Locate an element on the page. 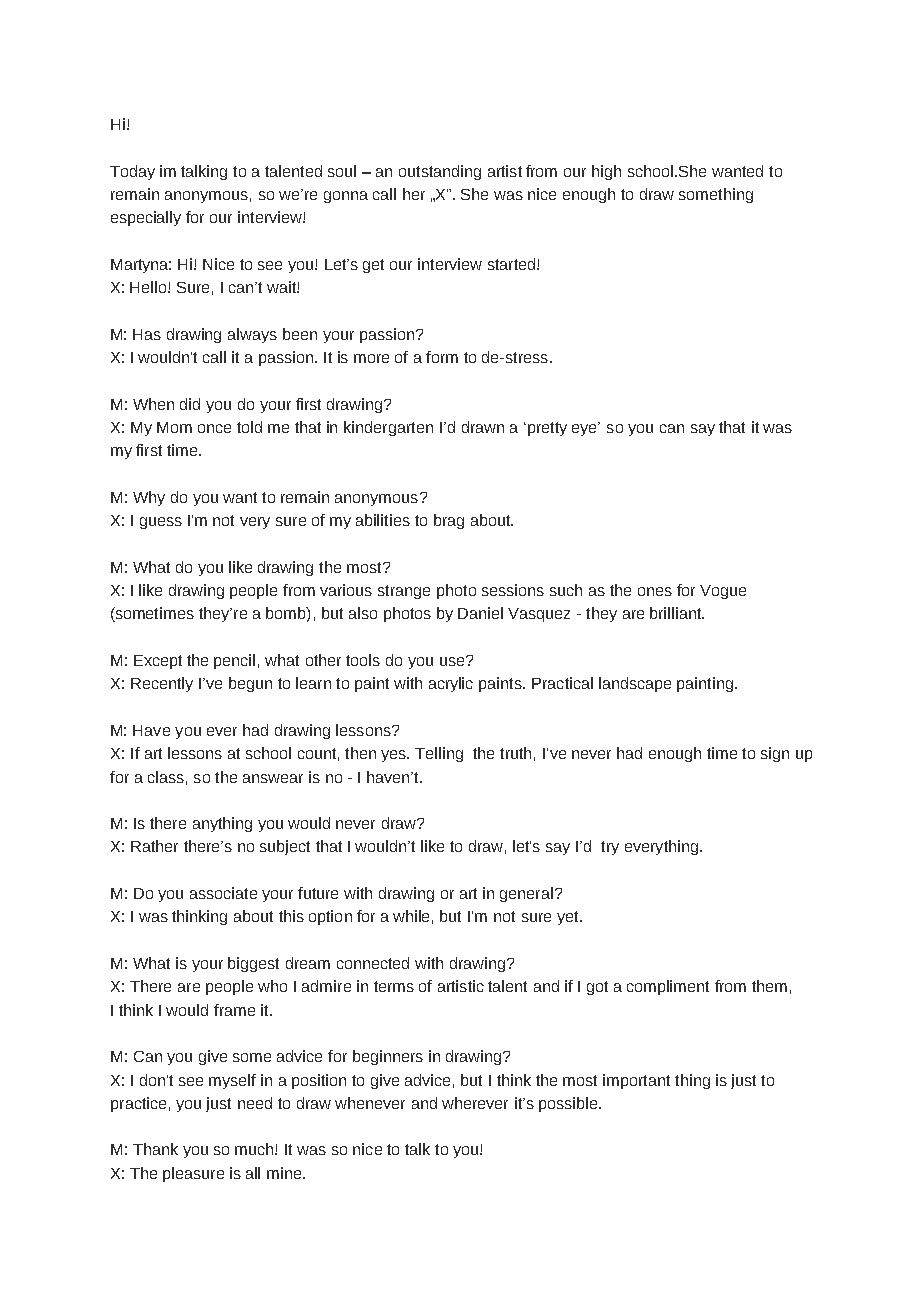 Image resolution: width=924 pixels, height=1308 pixels. outstanding is located at coordinates (440, 172).
